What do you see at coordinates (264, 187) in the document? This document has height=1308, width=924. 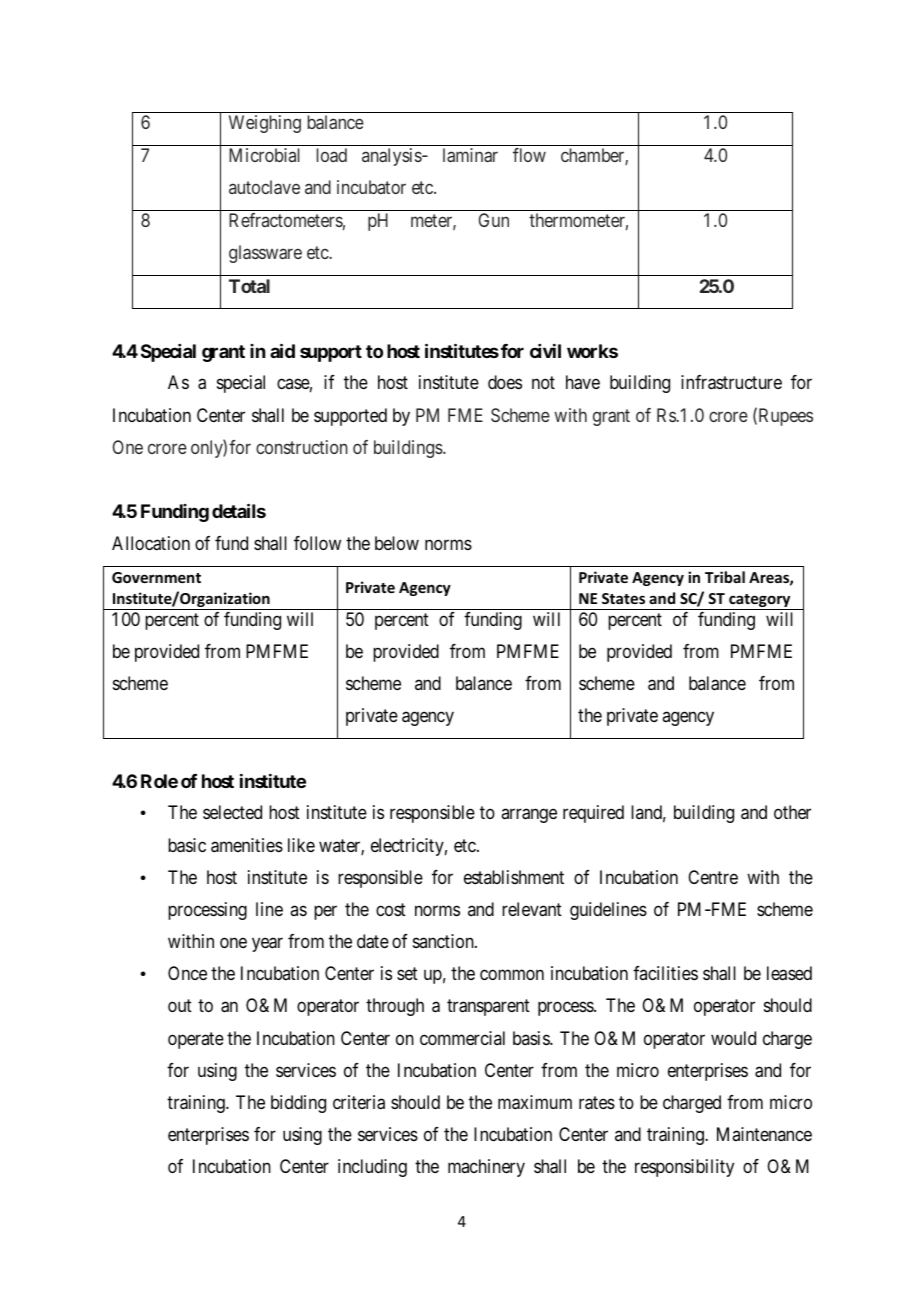 I see `autoclave` at bounding box center [264, 187].
